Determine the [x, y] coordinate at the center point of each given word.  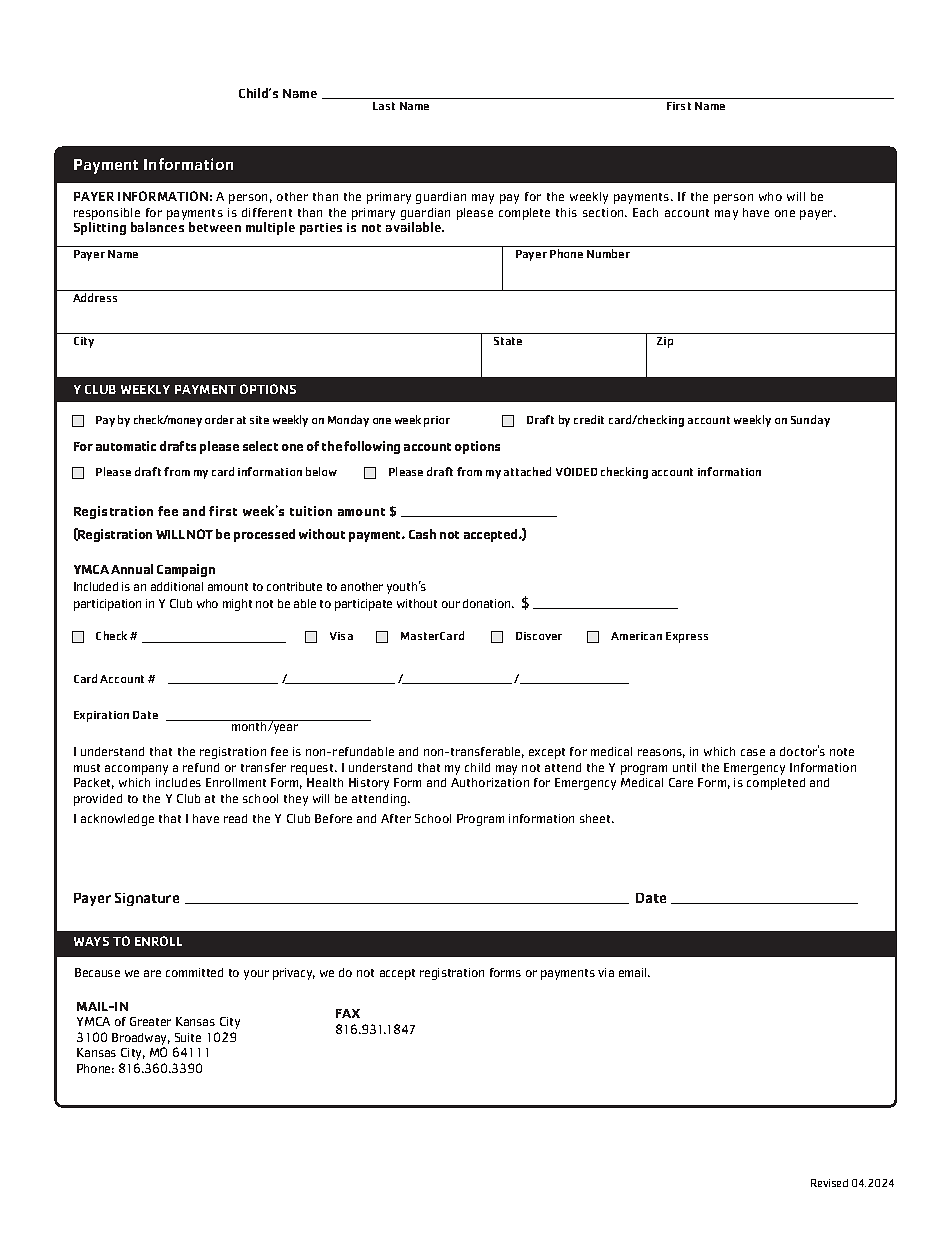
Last [384, 106]
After [396, 818]
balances [157, 227]
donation [488, 603]
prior [437, 421]
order [219, 419]
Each [645, 212]
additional [177, 586]
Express [687, 637]
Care [681, 782]
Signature [147, 899]
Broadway [141, 1040]
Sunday [810, 421]
